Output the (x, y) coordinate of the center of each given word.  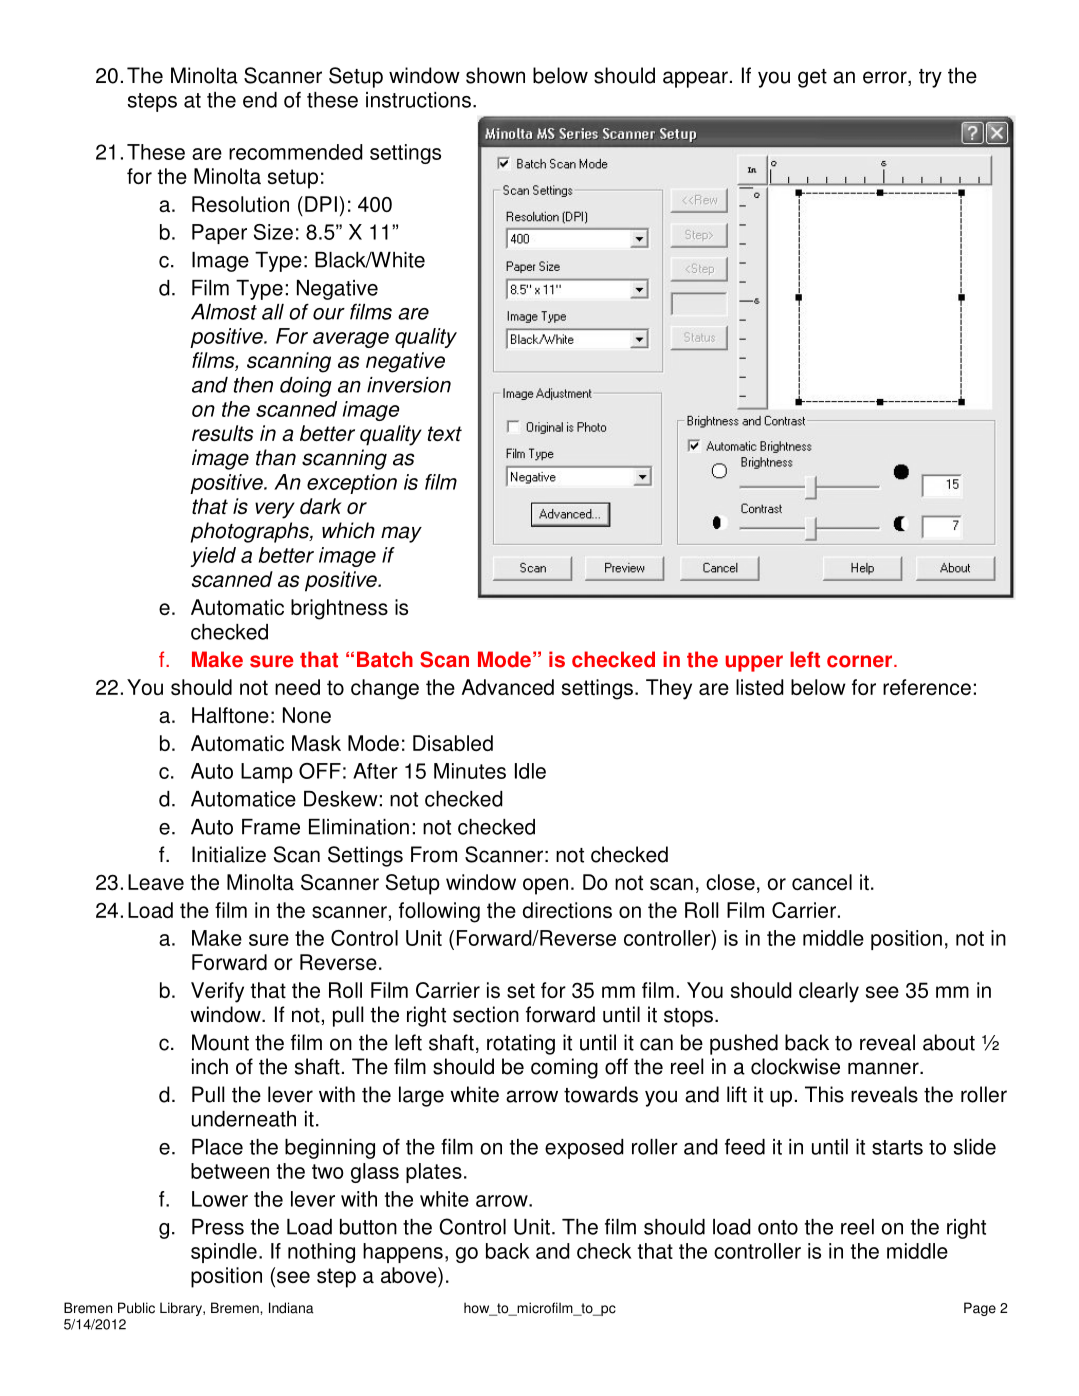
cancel (822, 882)
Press (218, 1227)
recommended (296, 152)
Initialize (229, 854)
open (545, 886)
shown (495, 75)
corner (861, 661)
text (445, 434)
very (275, 510)
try (930, 78)
